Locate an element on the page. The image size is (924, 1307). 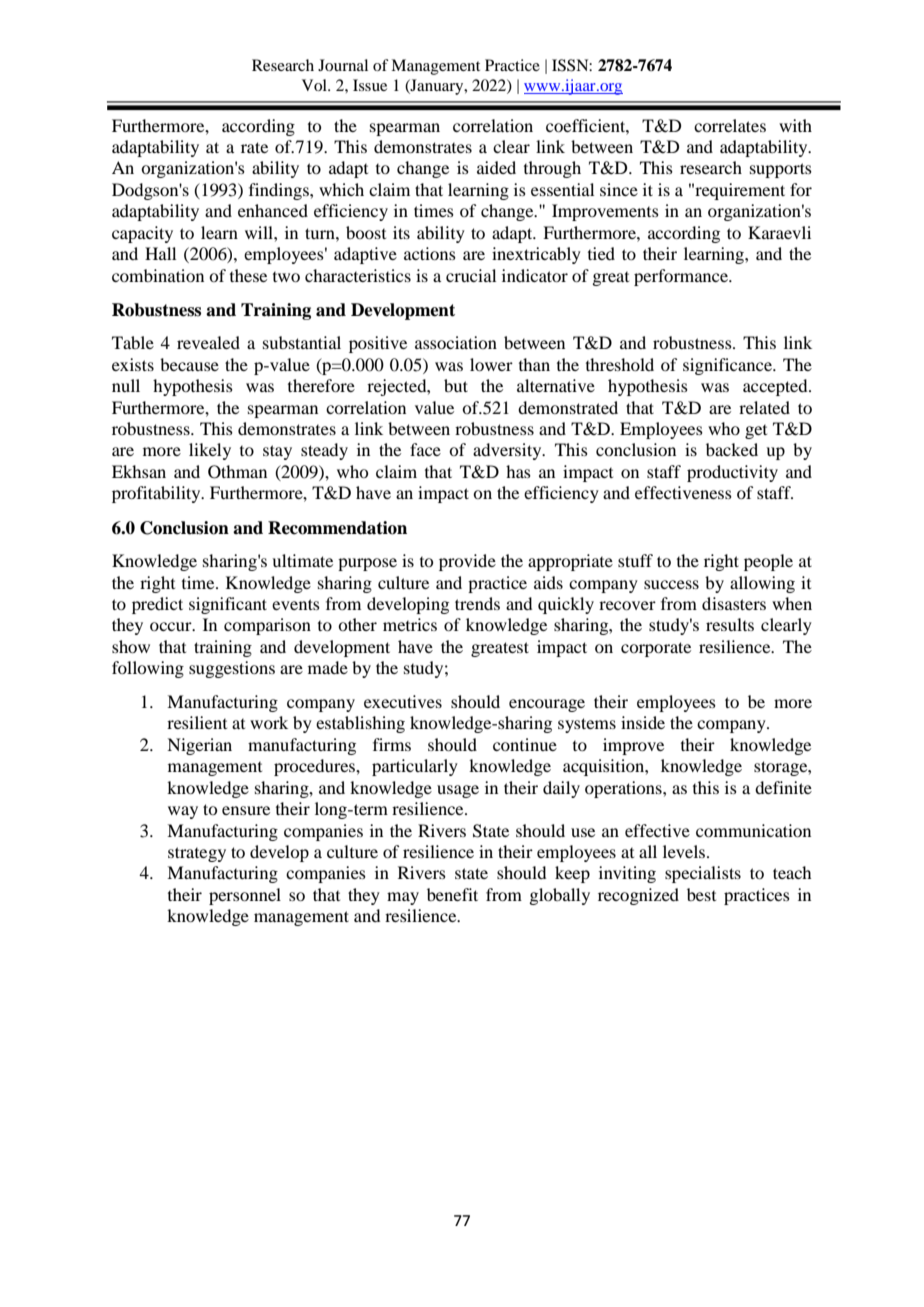
suggestions is located at coordinates (232, 669).
